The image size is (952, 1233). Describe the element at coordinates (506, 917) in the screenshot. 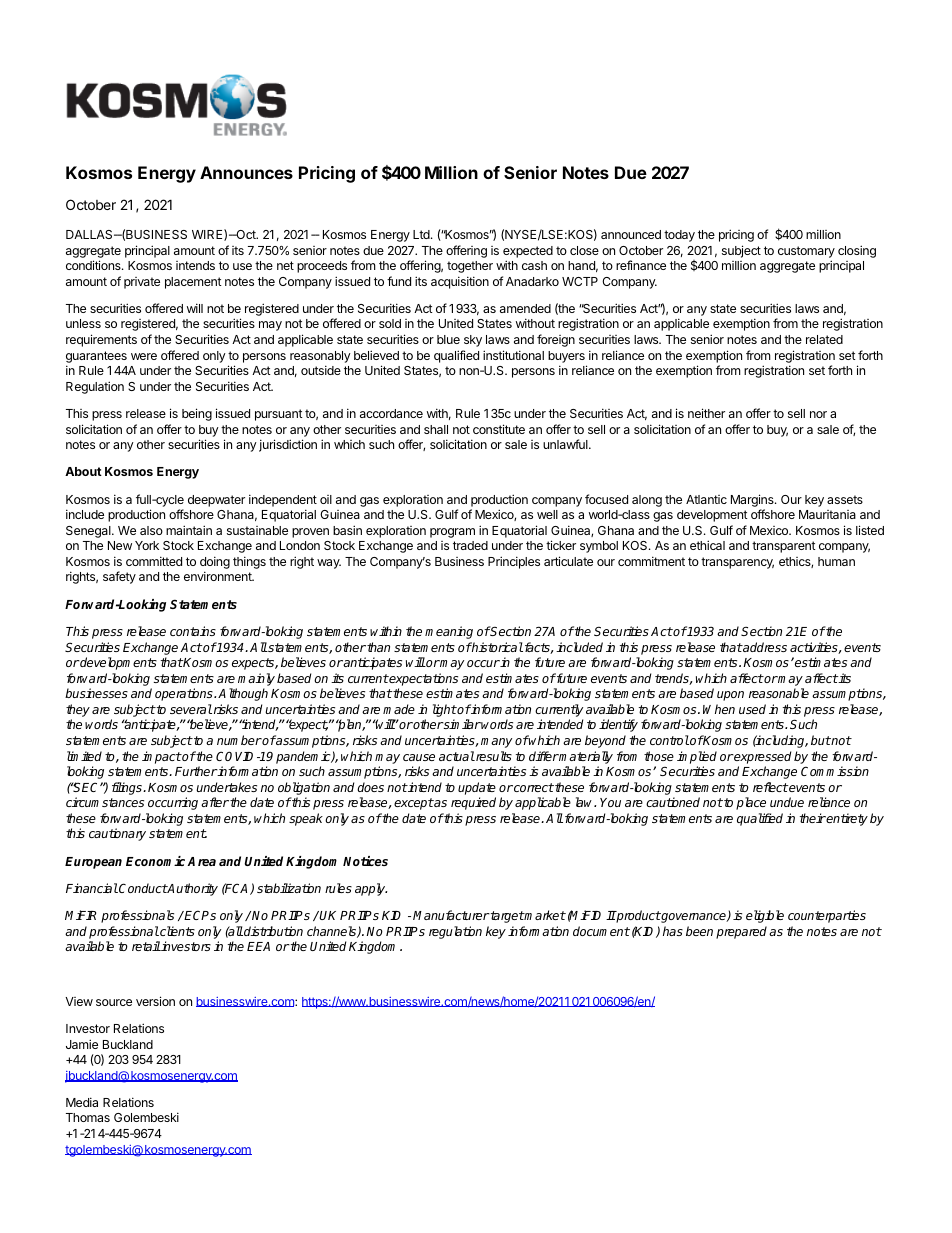

I see `target` at that location.
